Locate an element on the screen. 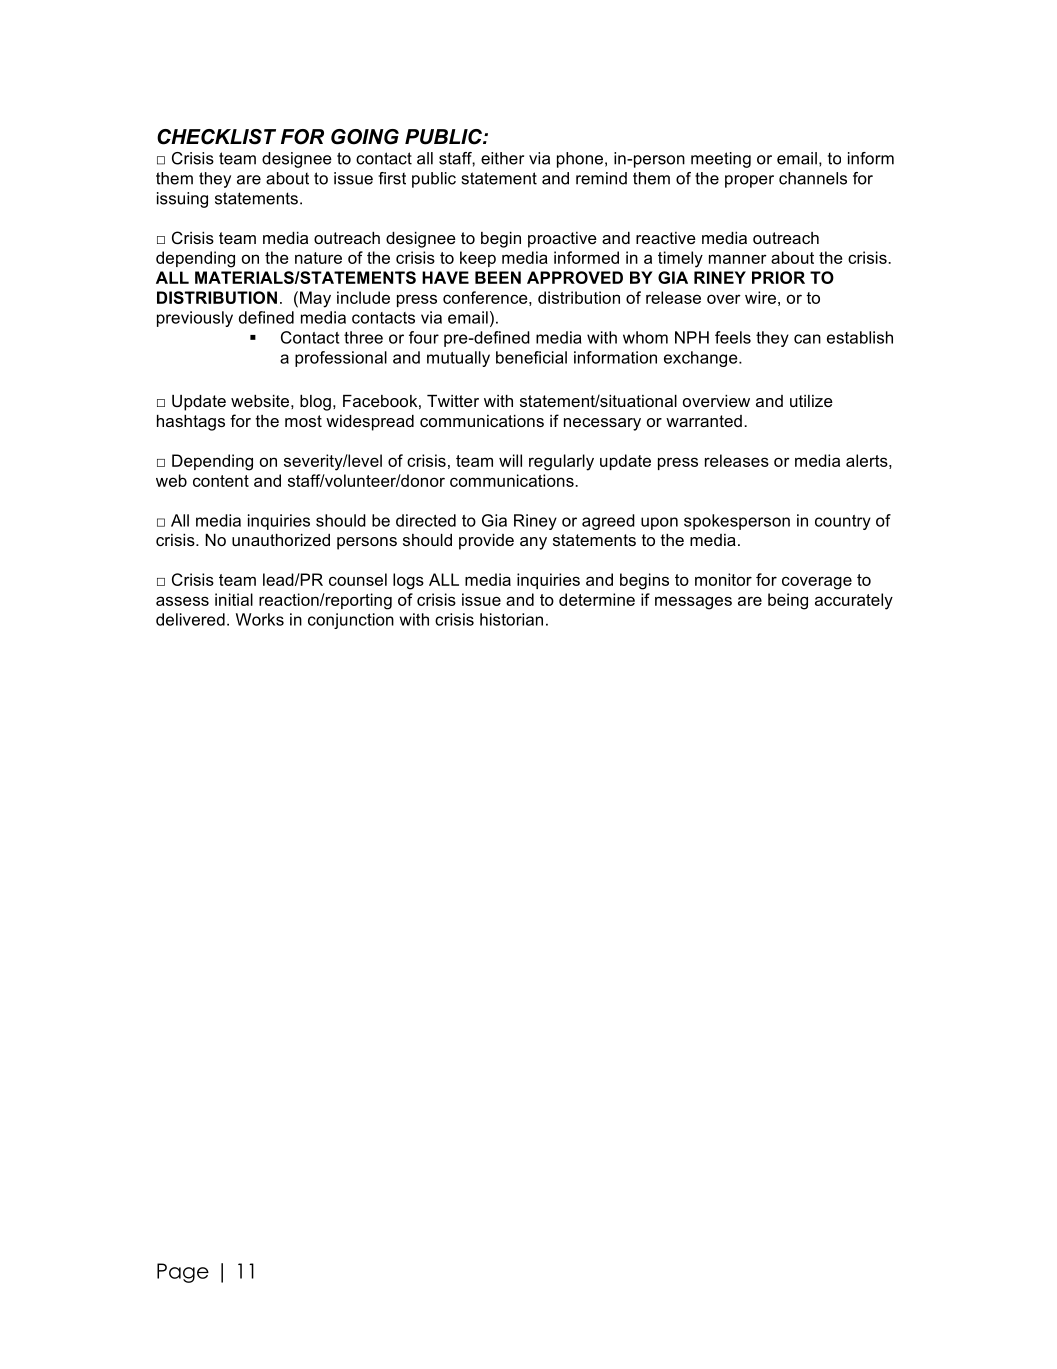  messages is located at coordinates (693, 603).
